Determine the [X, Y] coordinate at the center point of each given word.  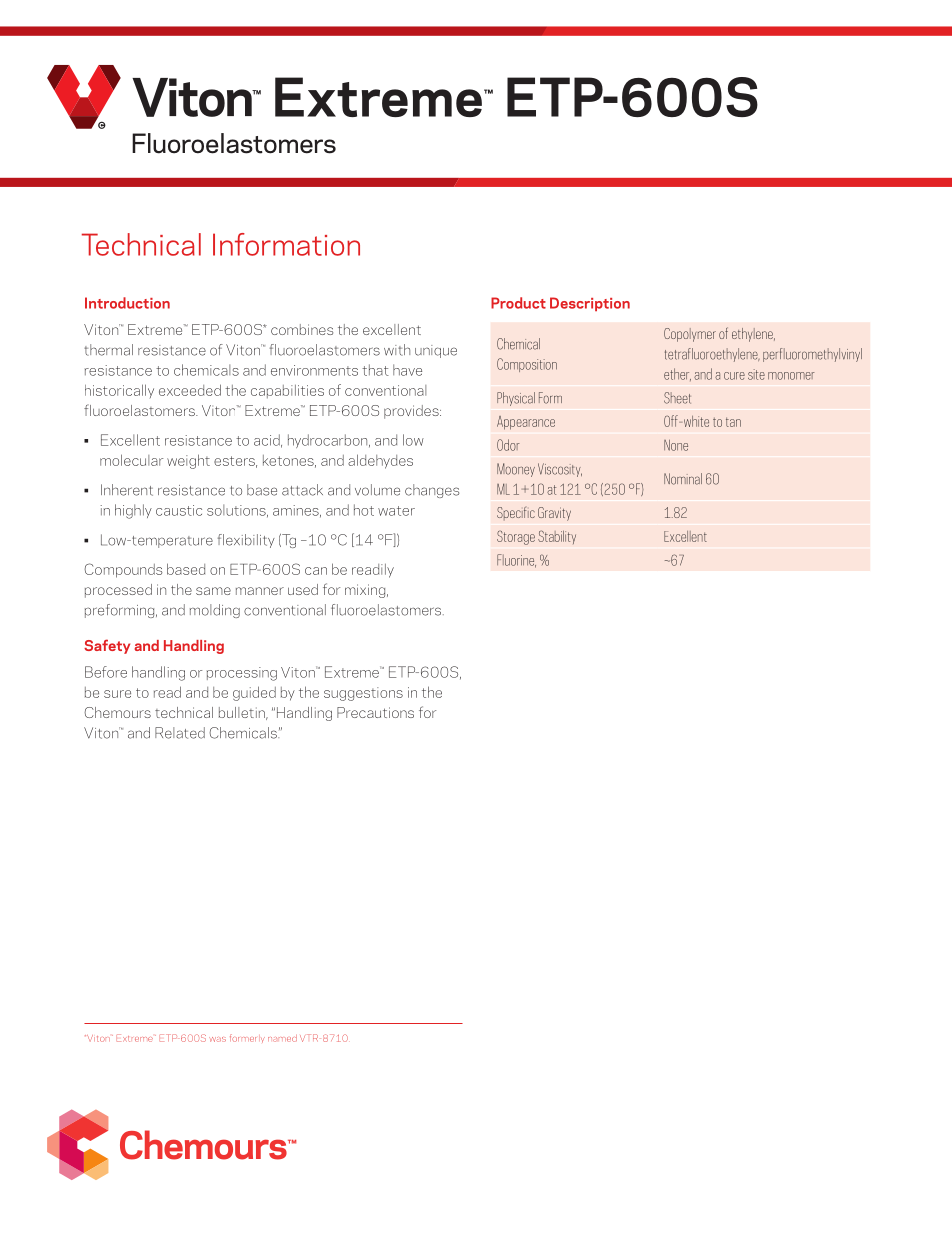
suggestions [363, 694]
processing [242, 674]
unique [436, 351]
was [217, 1039]
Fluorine [516, 561]
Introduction [127, 303]
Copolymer [690, 335]
